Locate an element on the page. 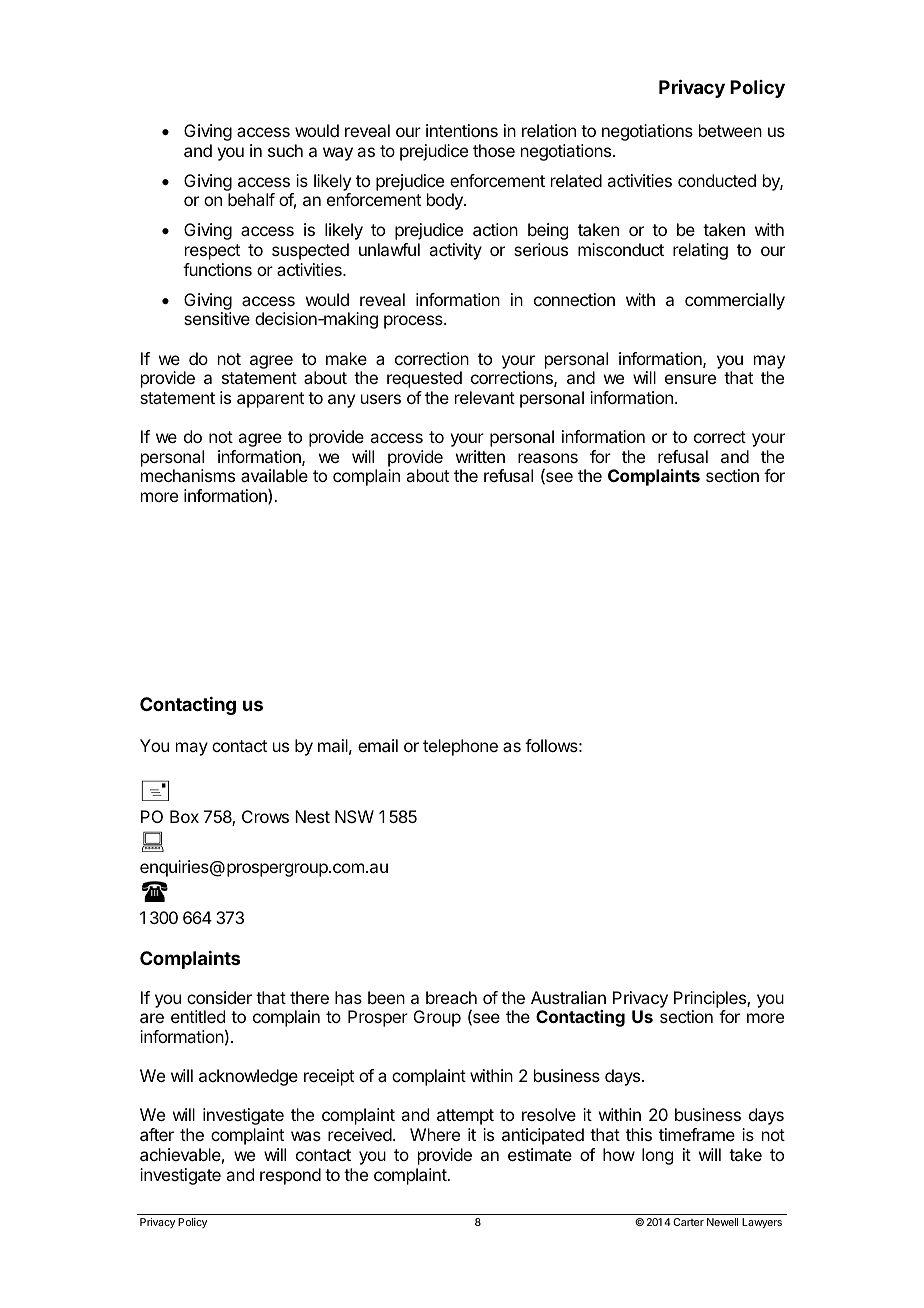 Image resolution: width=924 pixels, height=1308 pixels. Crows is located at coordinates (265, 816).
